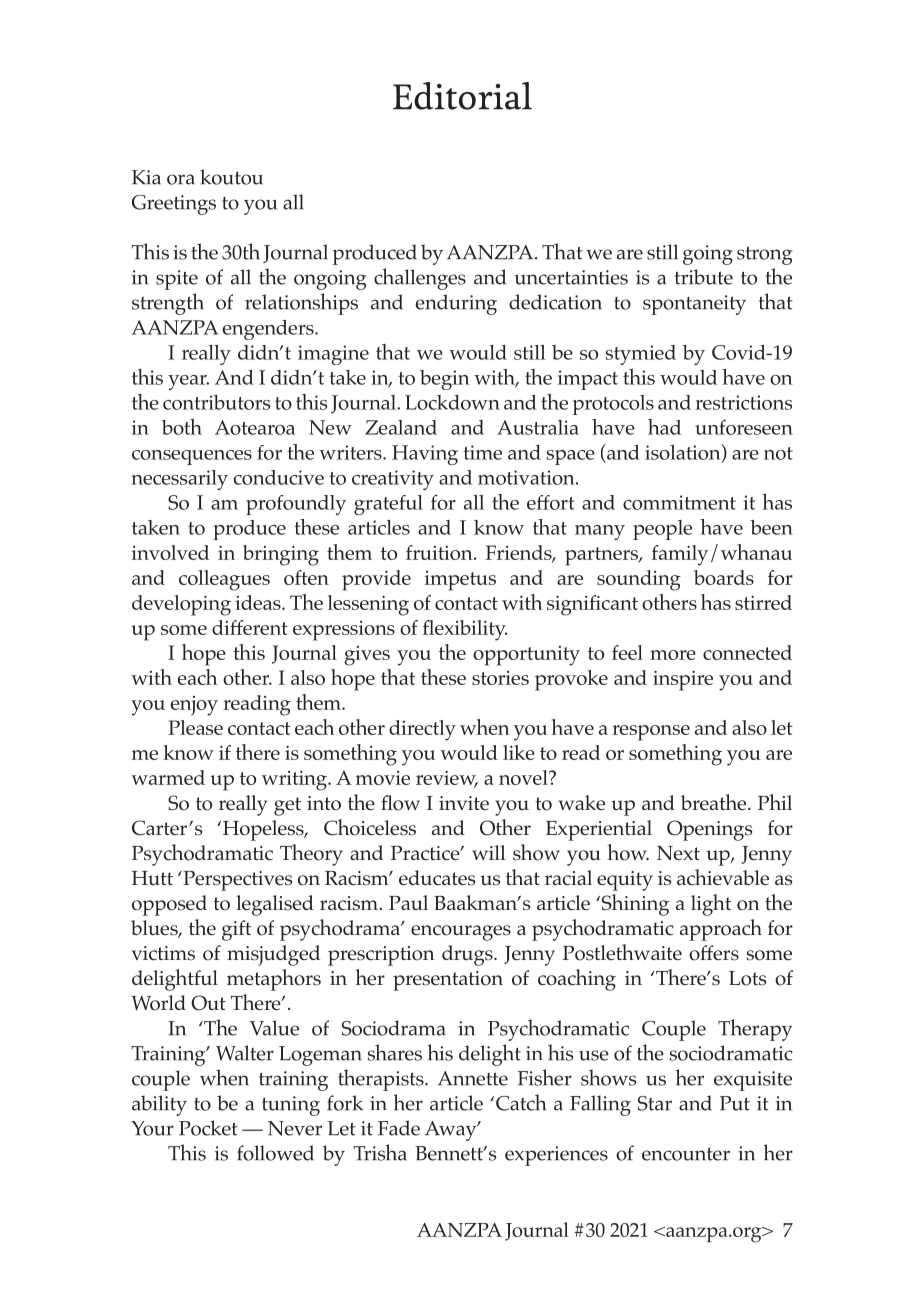  Describe the element at coordinates (765, 255) in the image. I see `strong` at that location.
